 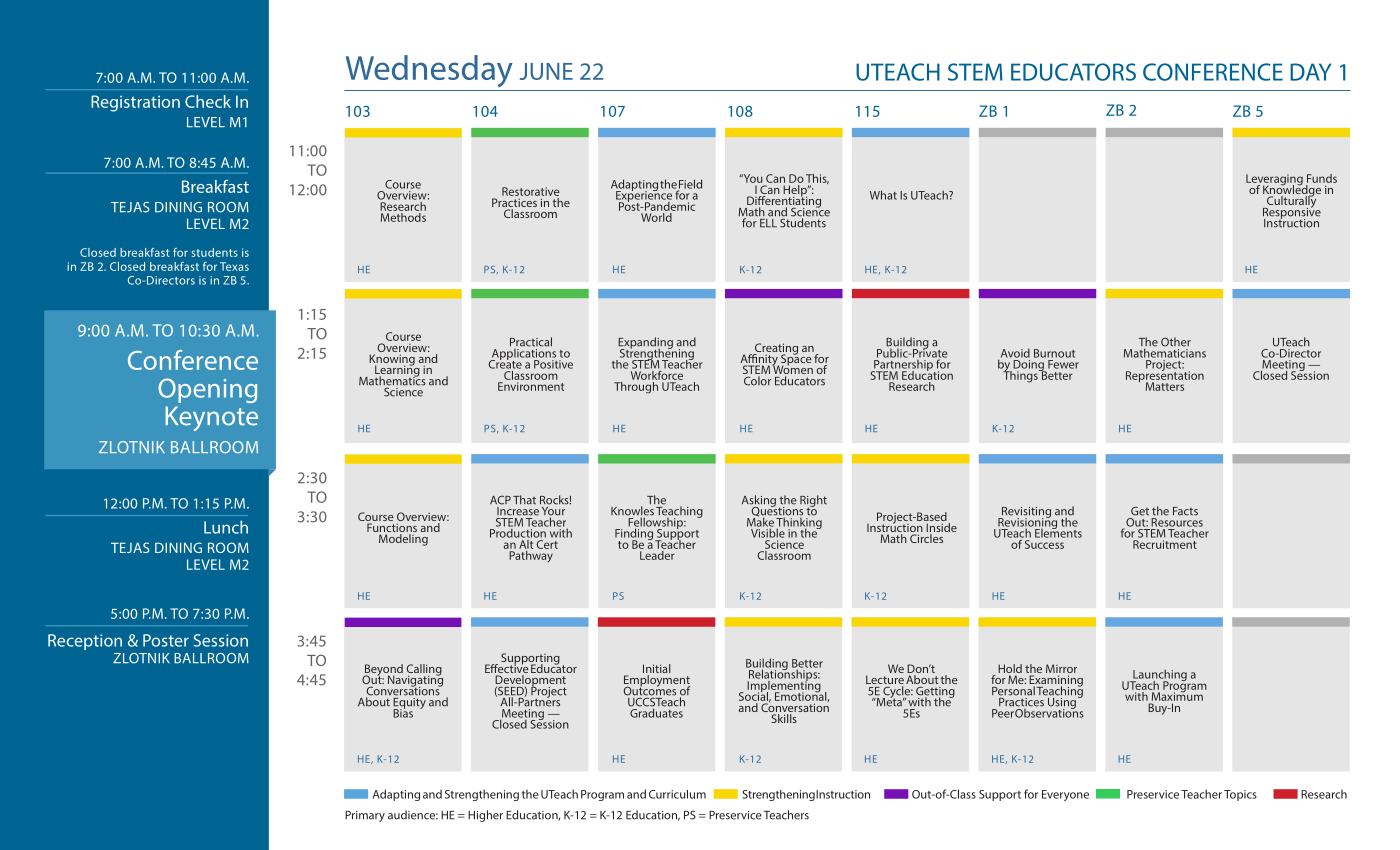 I want to click on Primary, so click(x=365, y=816).
